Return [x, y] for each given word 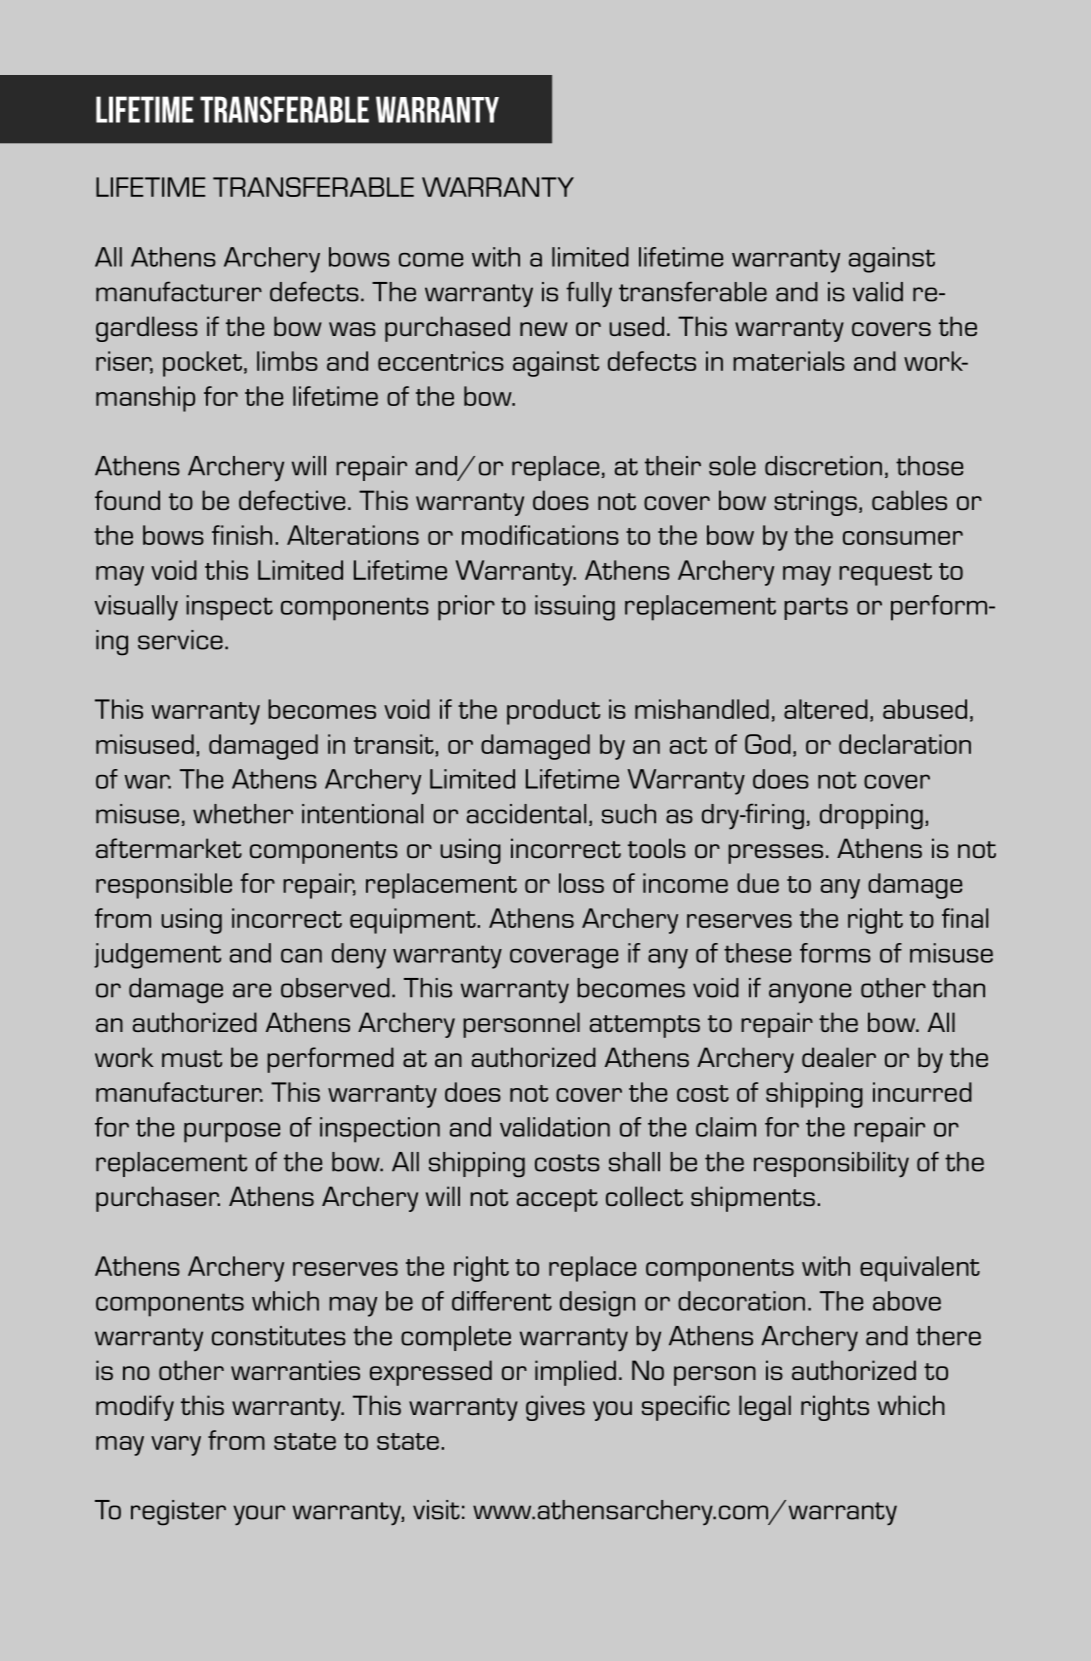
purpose [232, 1132]
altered [826, 709]
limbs [287, 361]
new [544, 329]
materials [789, 361]
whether [243, 814]
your [259, 1515]
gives [555, 1408]
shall [634, 1162]
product [553, 712]
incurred [922, 1092]
